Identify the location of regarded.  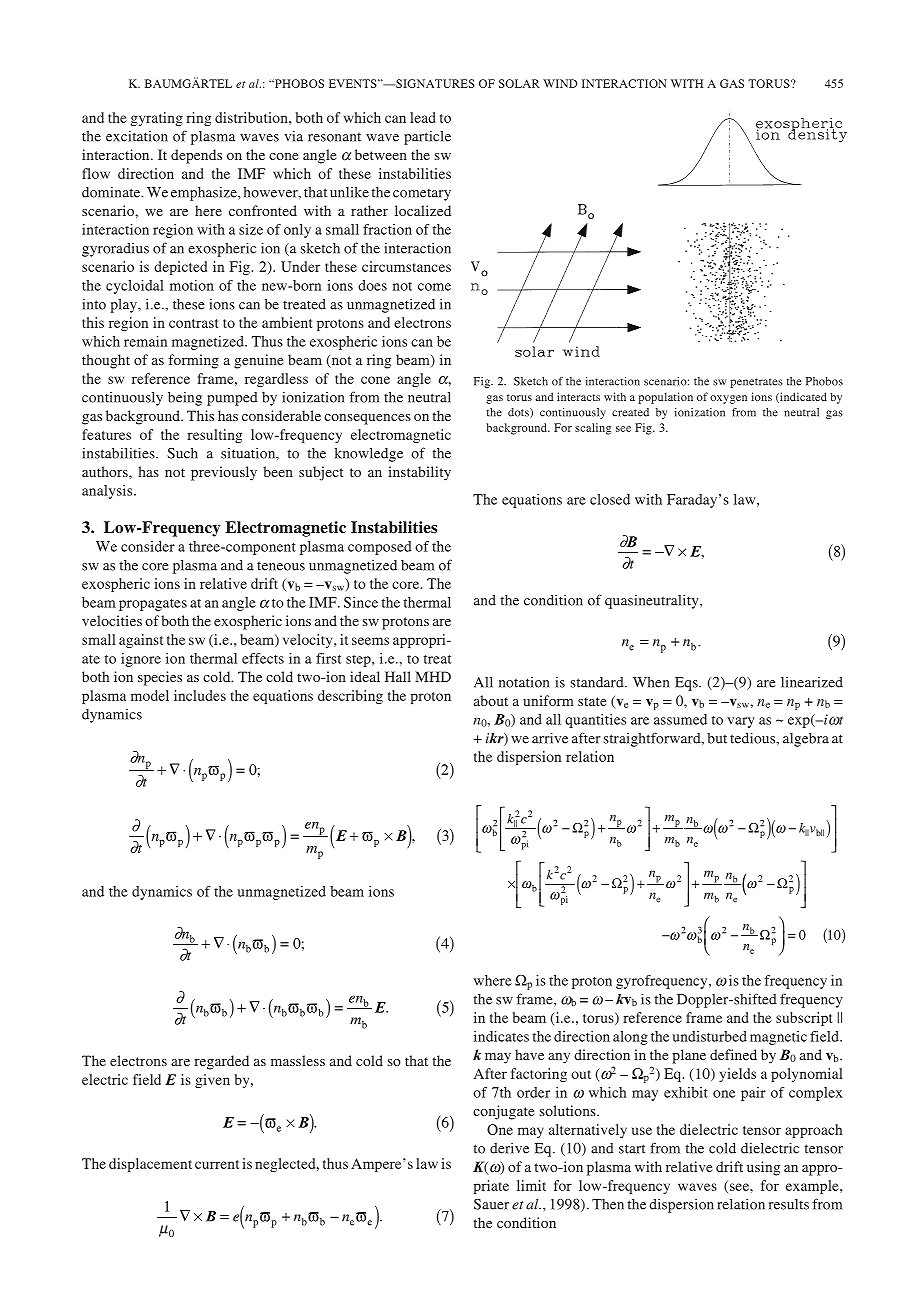
(221, 1062).
